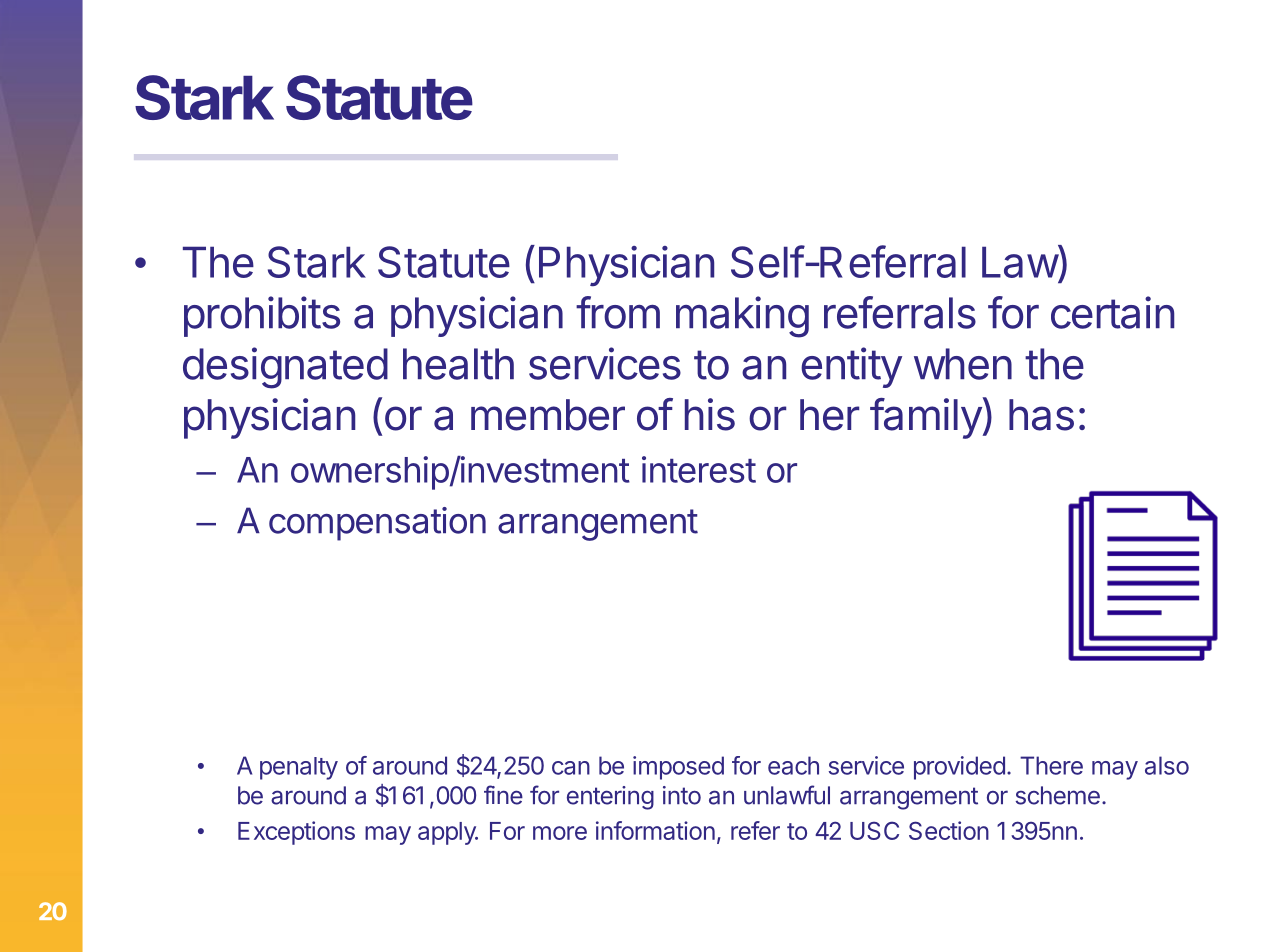 The height and width of the page is (952, 1270). Describe the element at coordinates (655, 830) in the page. I see `information` at that location.
